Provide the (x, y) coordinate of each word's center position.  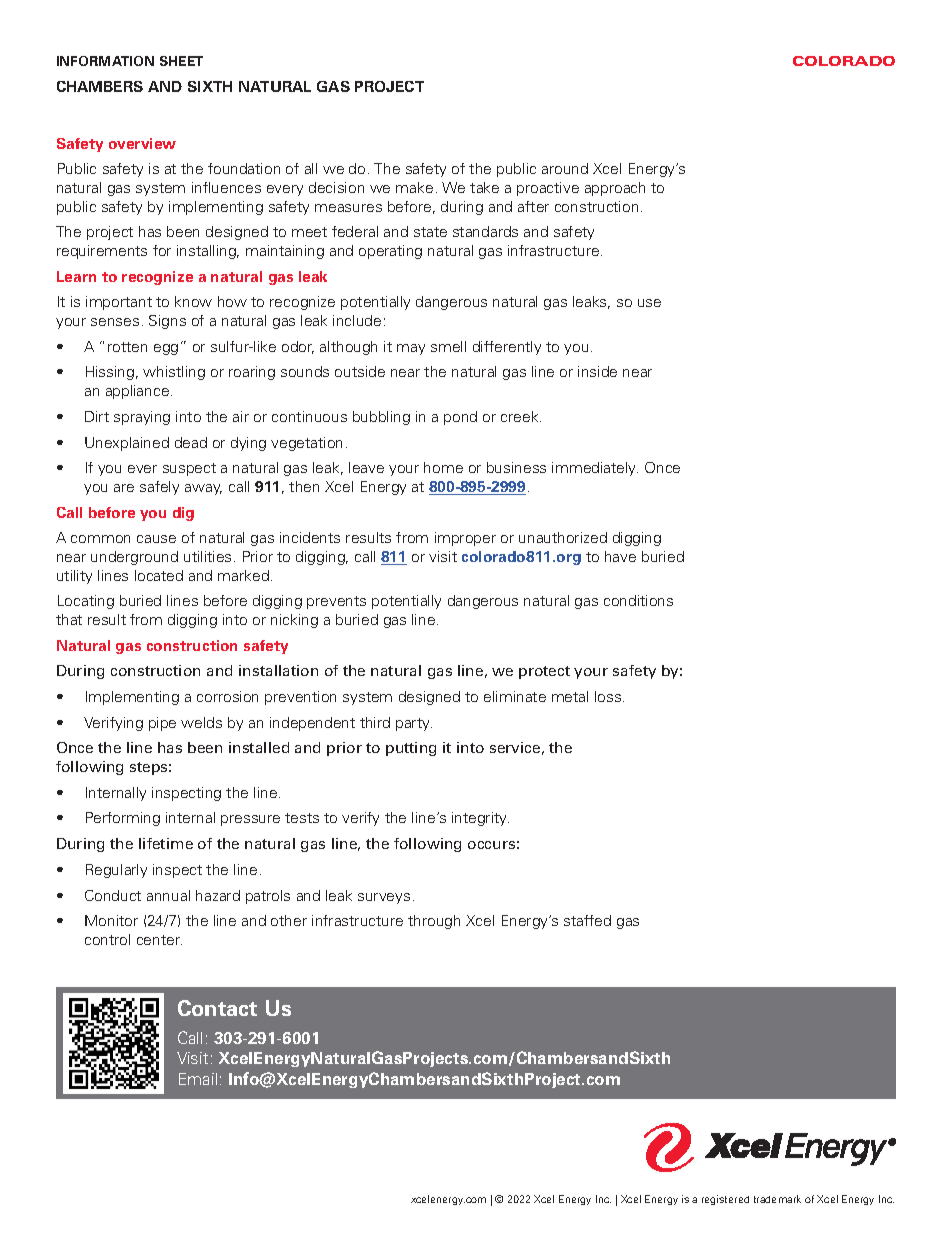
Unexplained (127, 444)
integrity (480, 819)
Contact (217, 1008)
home (443, 467)
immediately (595, 469)
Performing (123, 819)
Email (198, 1079)
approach (615, 189)
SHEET (181, 61)
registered (725, 1200)
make (414, 187)
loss (609, 696)
